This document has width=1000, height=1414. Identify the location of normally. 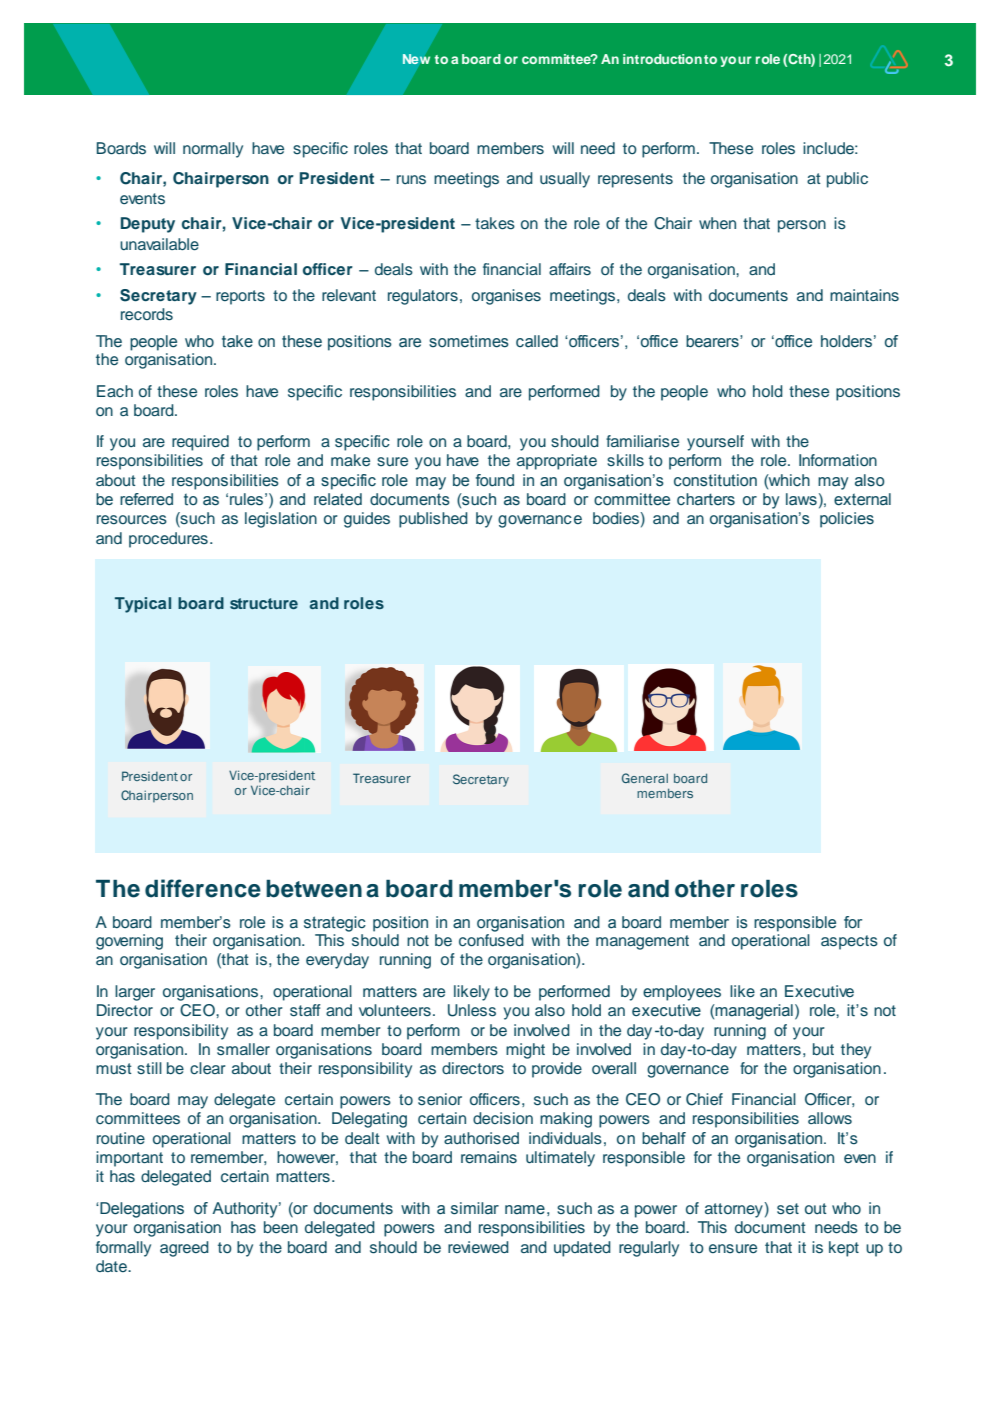
(213, 150).
